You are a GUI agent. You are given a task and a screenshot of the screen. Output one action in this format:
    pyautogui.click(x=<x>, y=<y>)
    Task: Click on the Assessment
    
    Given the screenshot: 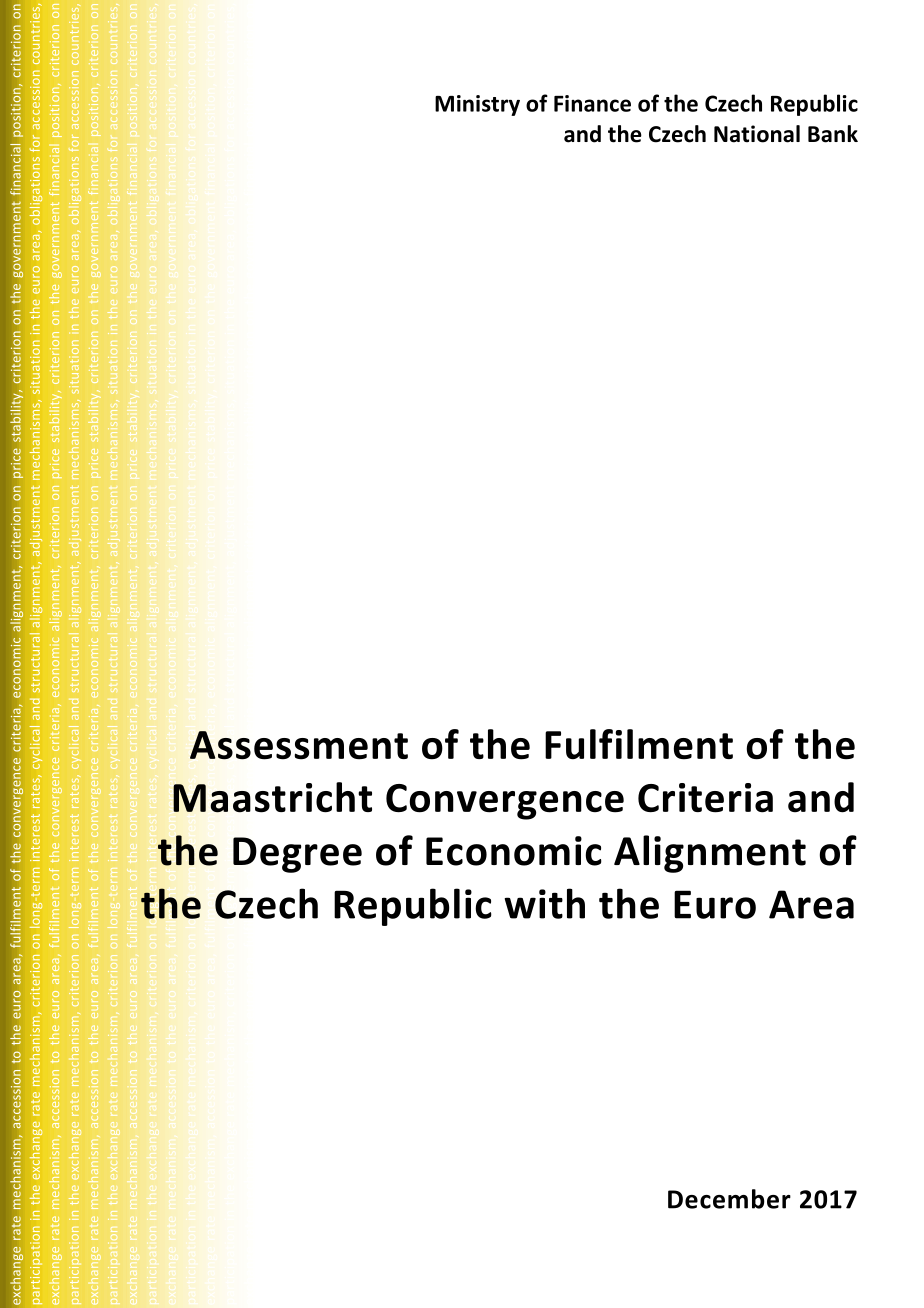 What is the action you would take?
    pyautogui.click(x=299, y=745)
